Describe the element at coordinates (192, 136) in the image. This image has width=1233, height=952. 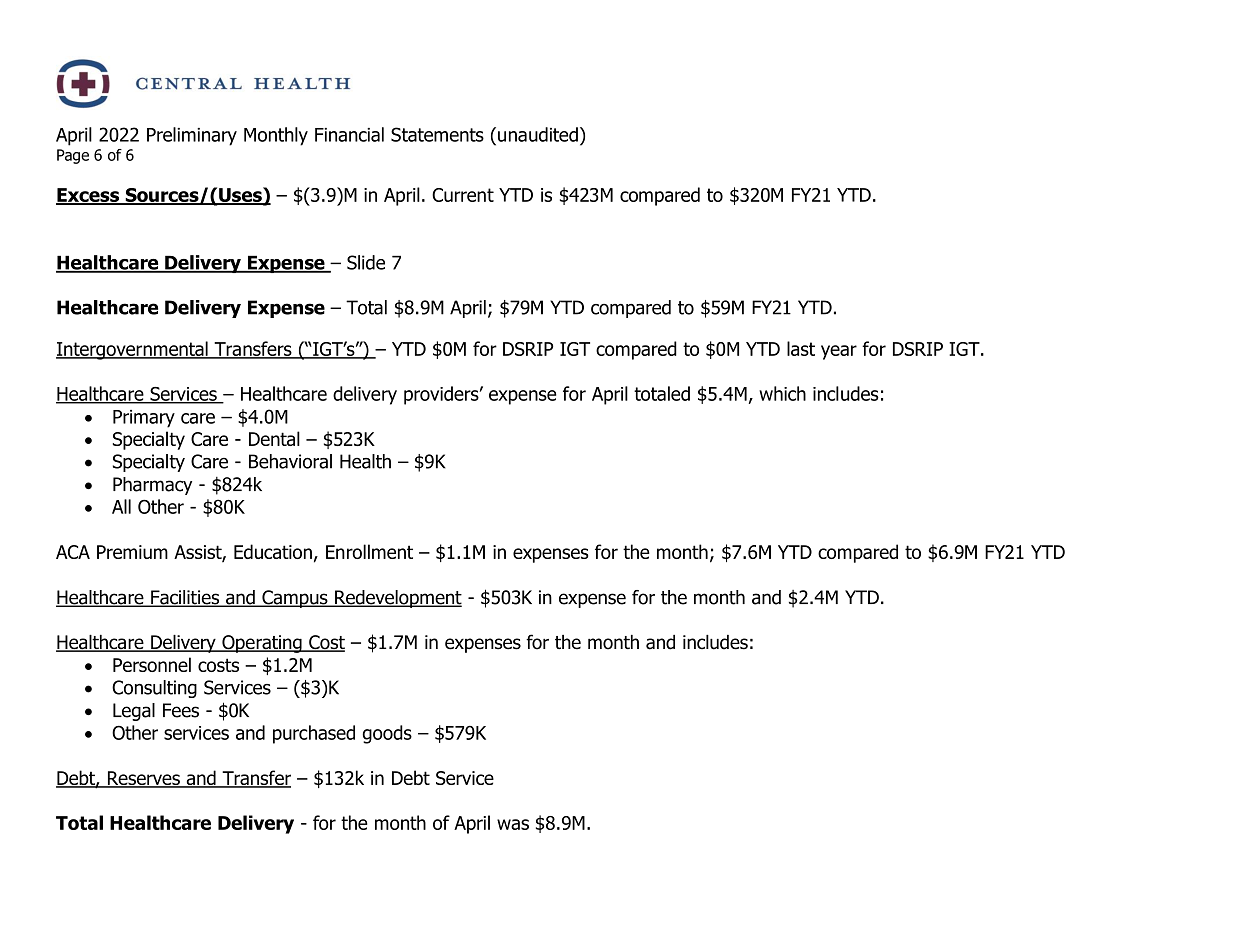
I see `Preliminary` at that location.
